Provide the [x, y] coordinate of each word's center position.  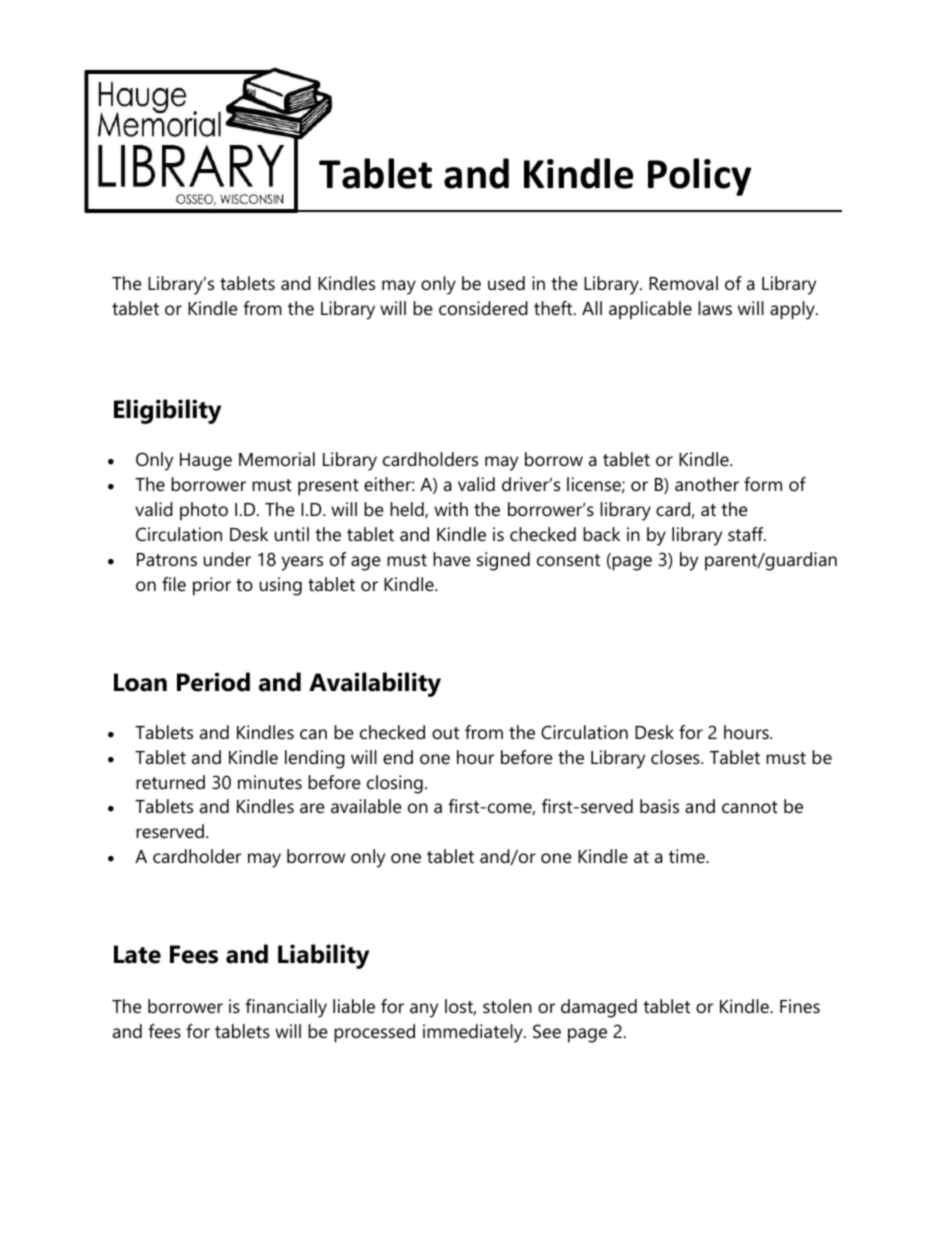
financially [286, 1008]
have [452, 559]
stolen [507, 1006]
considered [483, 308]
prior [212, 586]
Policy [699, 177]
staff [747, 534]
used [506, 283]
